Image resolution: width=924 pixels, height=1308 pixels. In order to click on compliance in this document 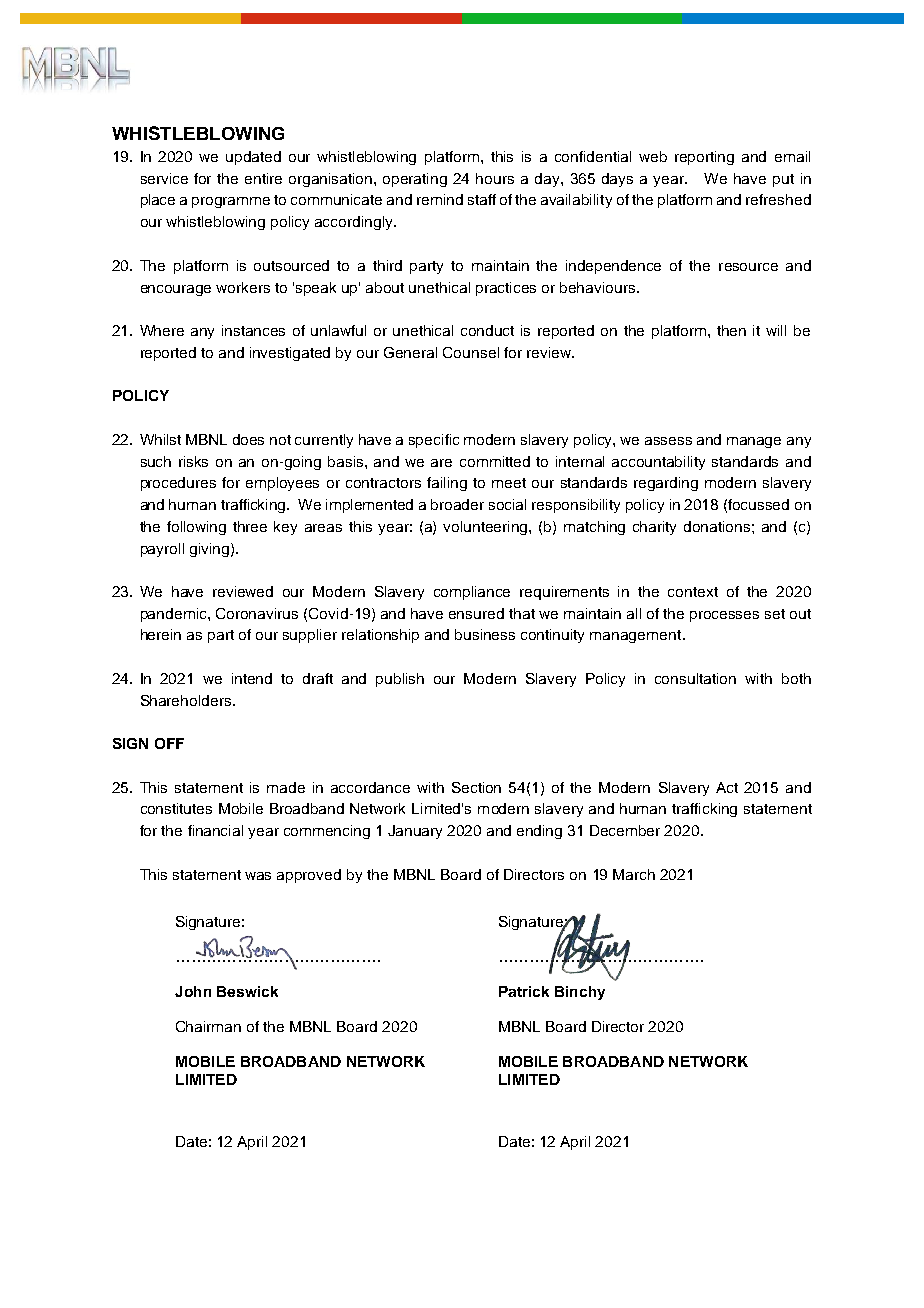, I will do `click(472, 593)`.
